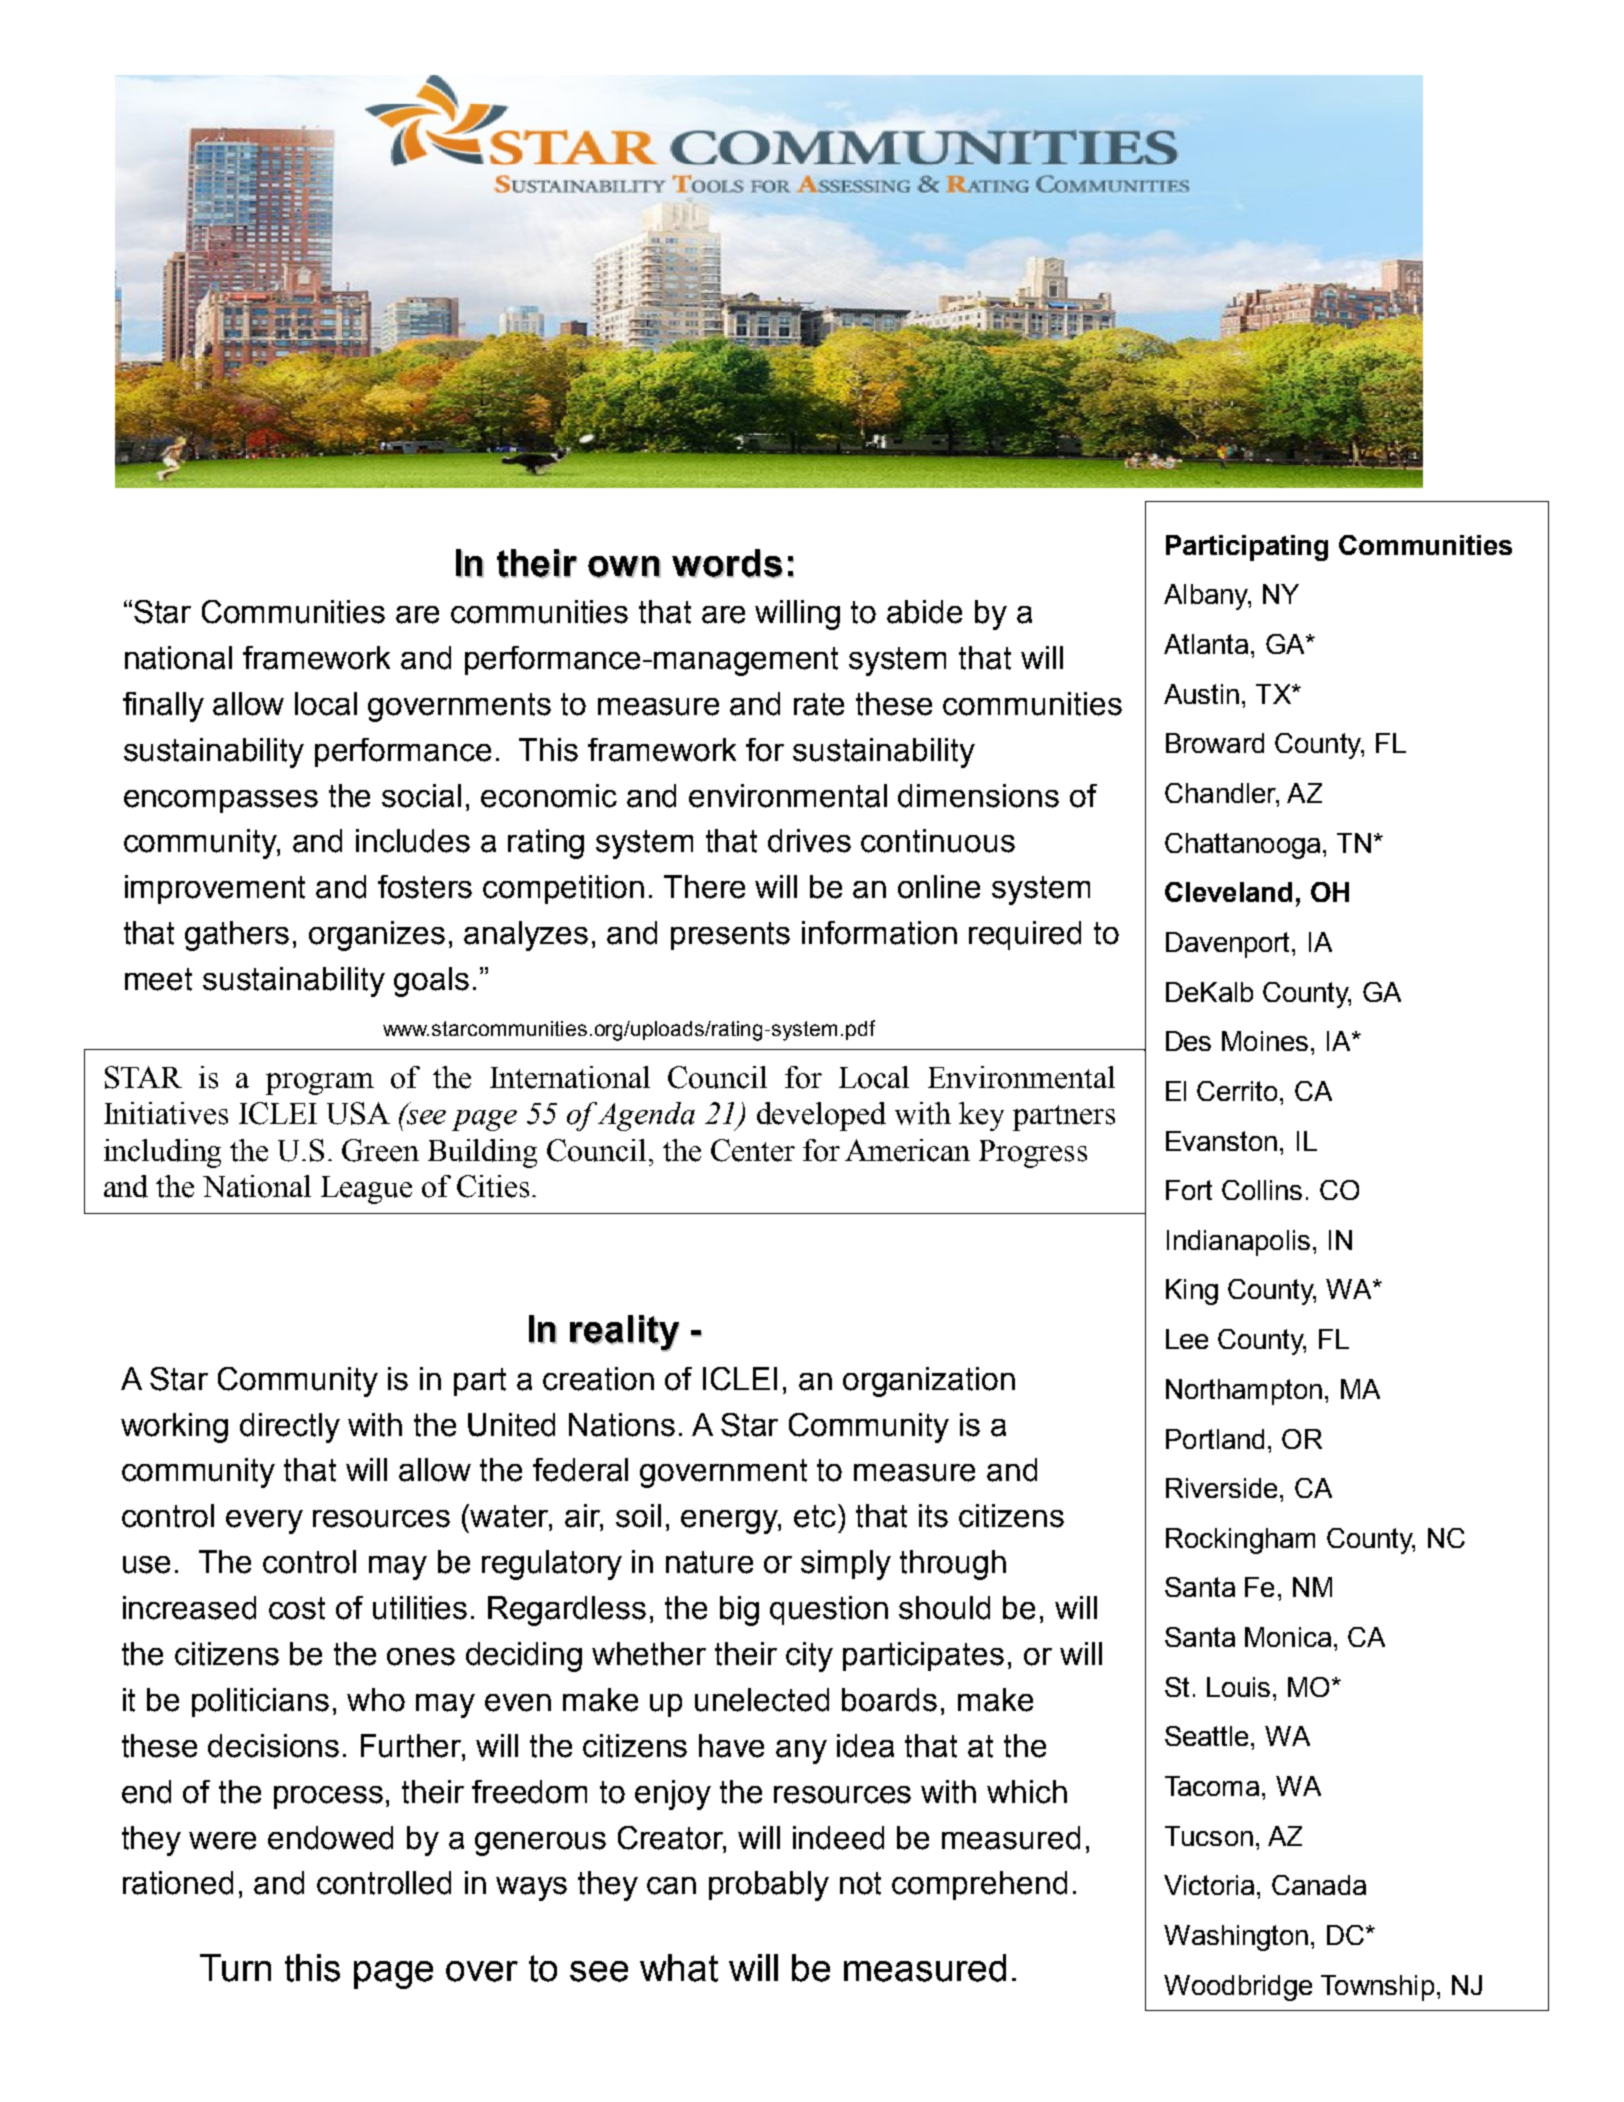  I want to click on every, so click(264, 1522).
